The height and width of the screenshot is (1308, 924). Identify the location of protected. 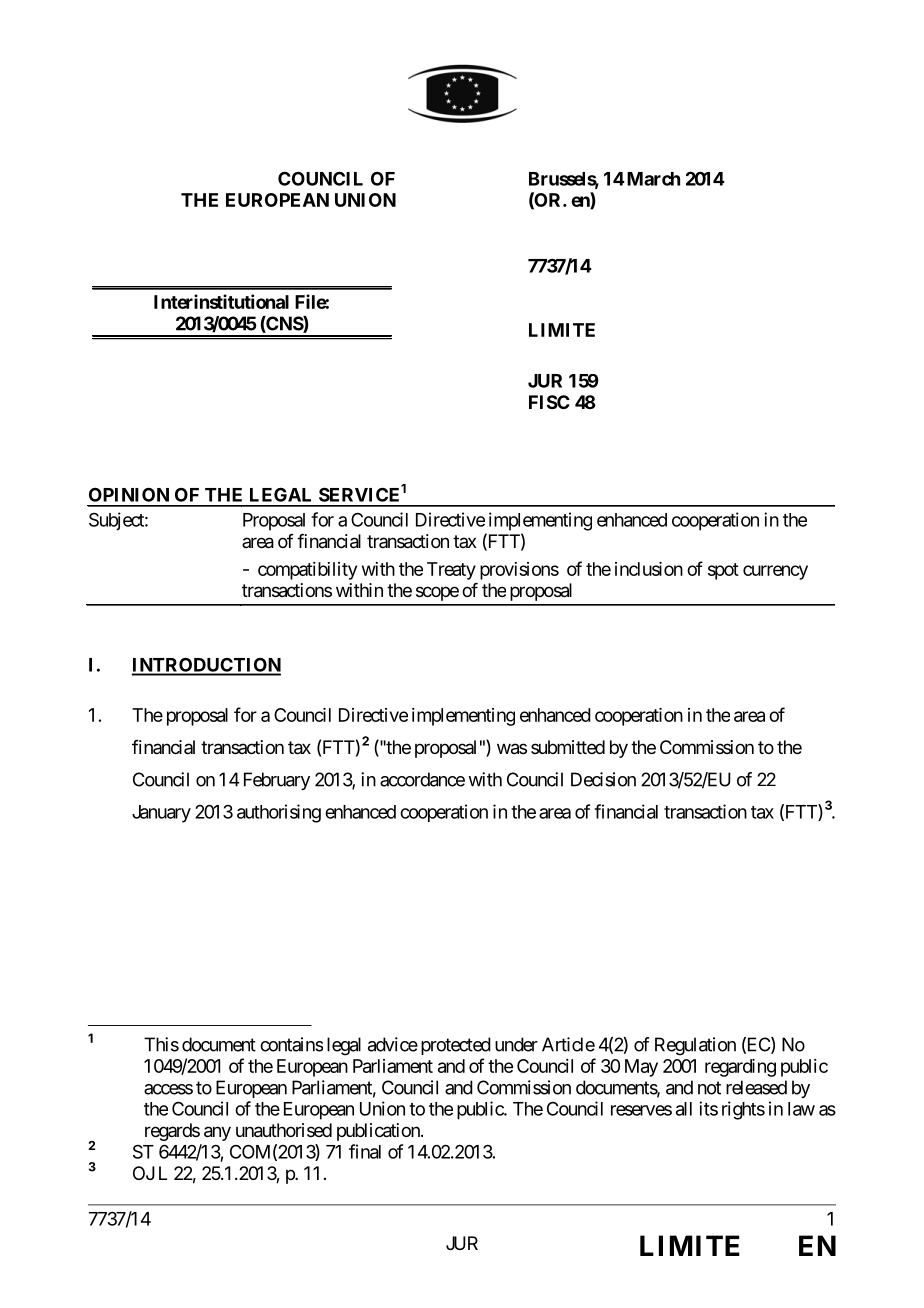
(456, 1046).
